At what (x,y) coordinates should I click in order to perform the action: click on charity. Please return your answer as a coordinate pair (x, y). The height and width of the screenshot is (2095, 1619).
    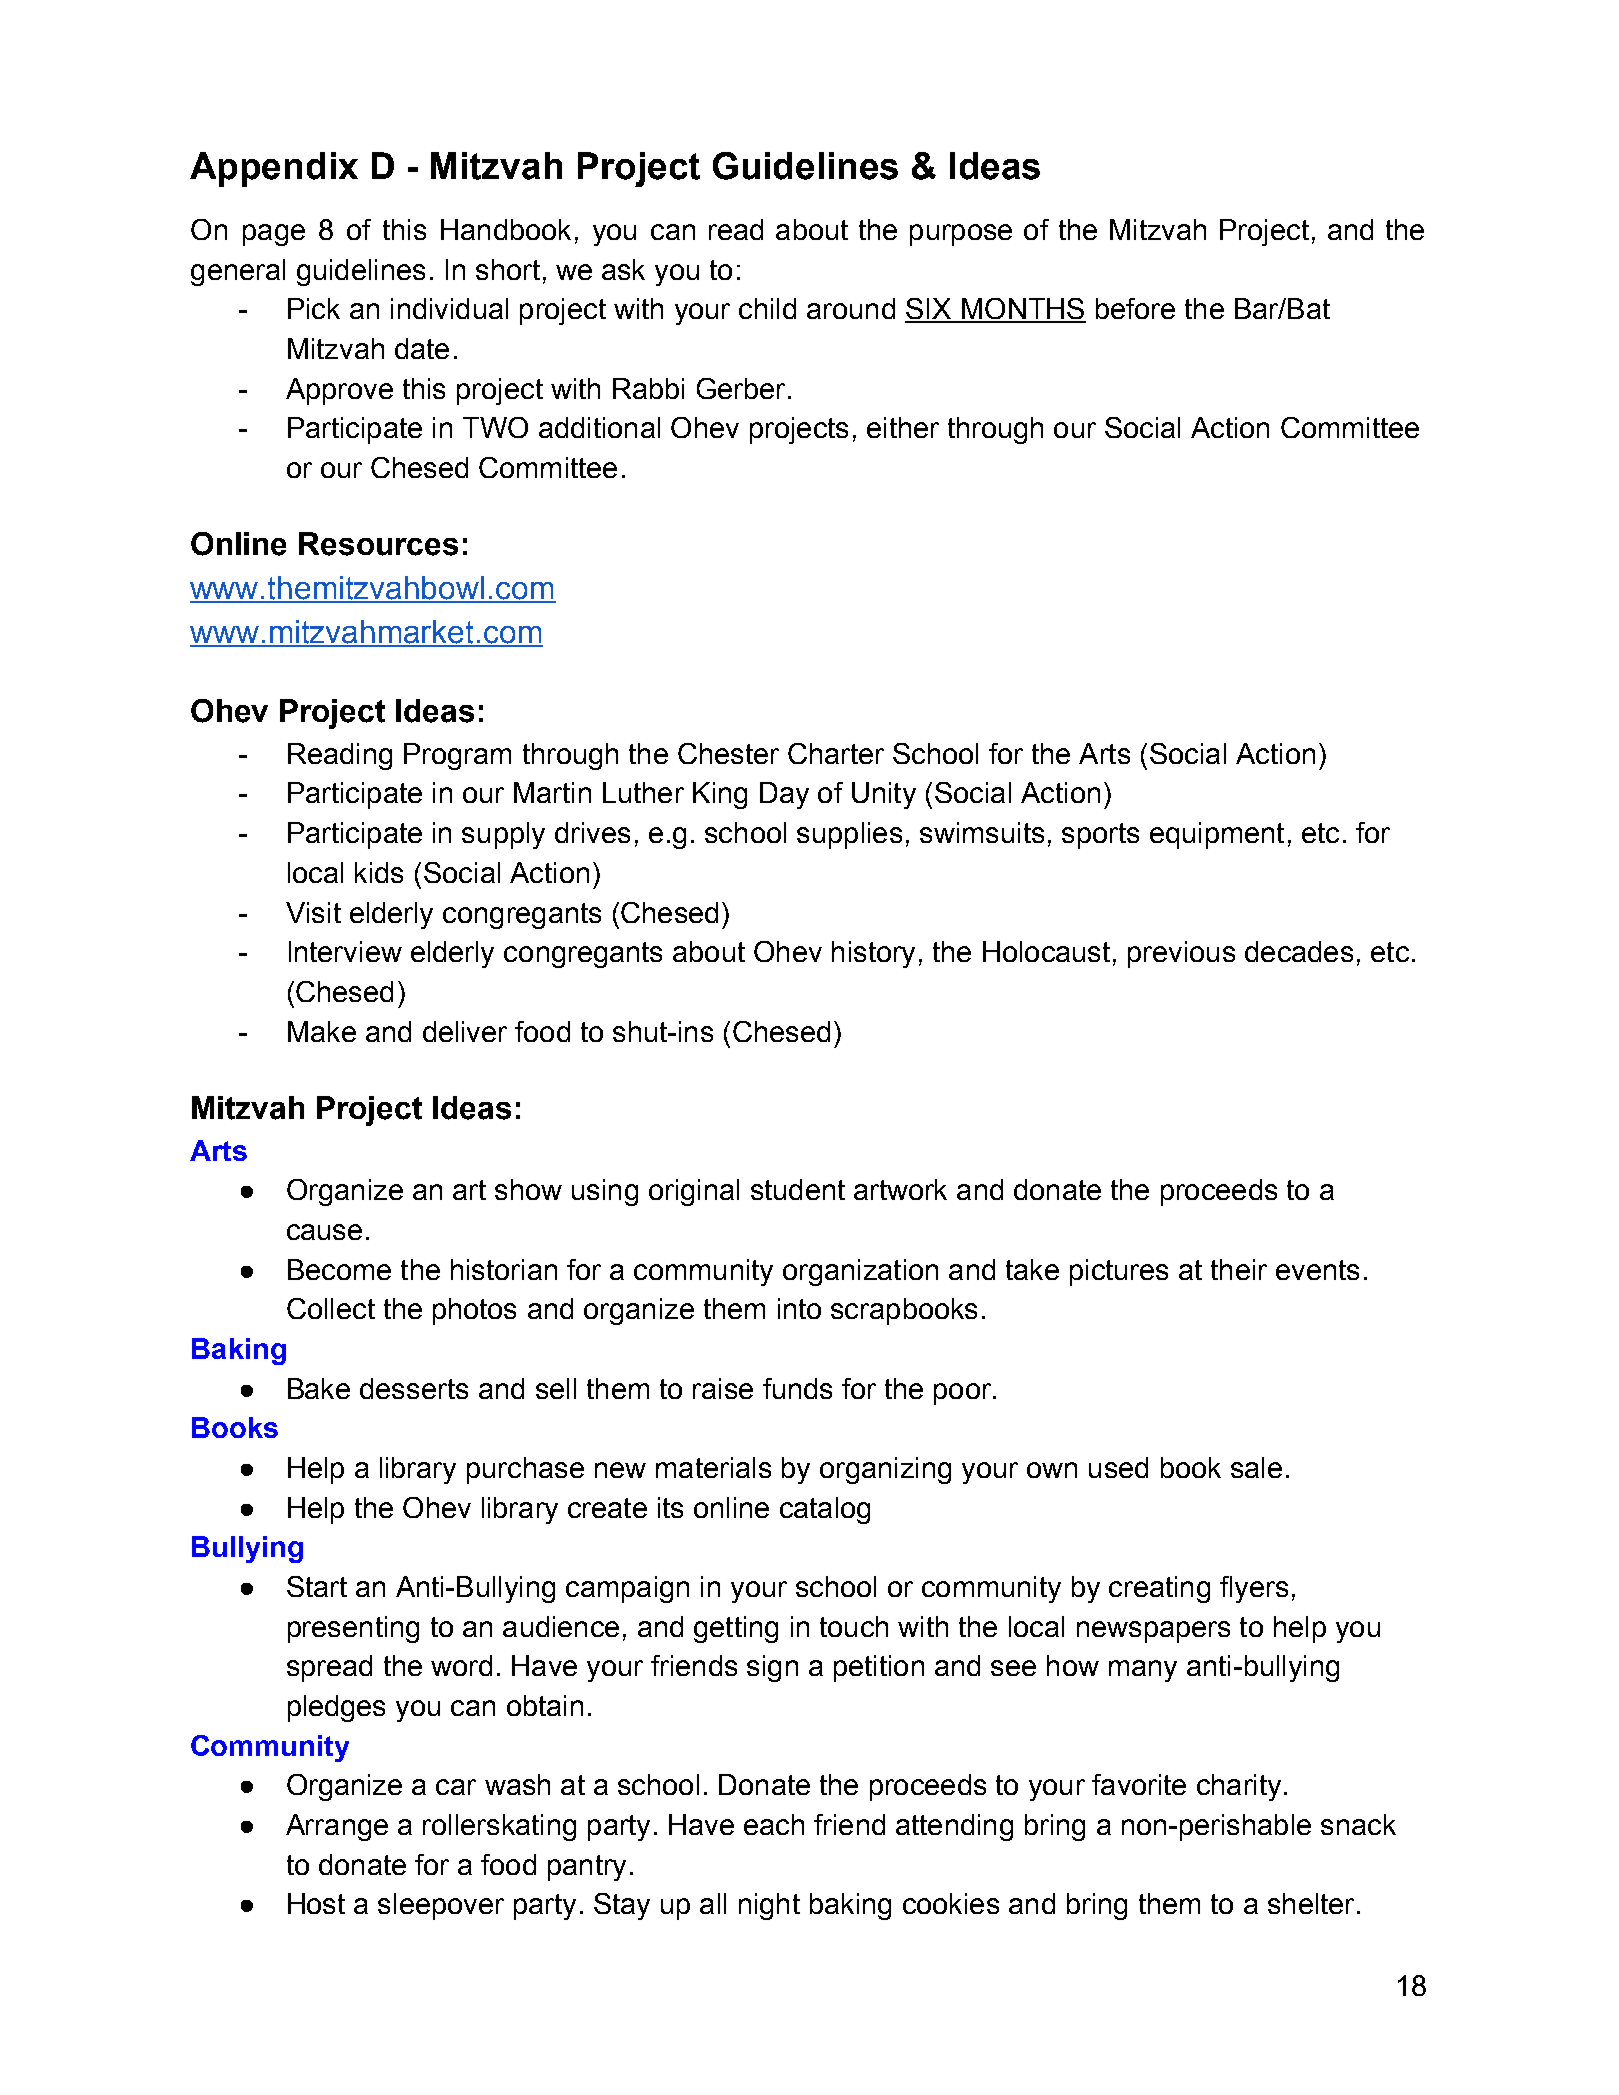
    Looking at the image, I should click on (1239, 1787).
